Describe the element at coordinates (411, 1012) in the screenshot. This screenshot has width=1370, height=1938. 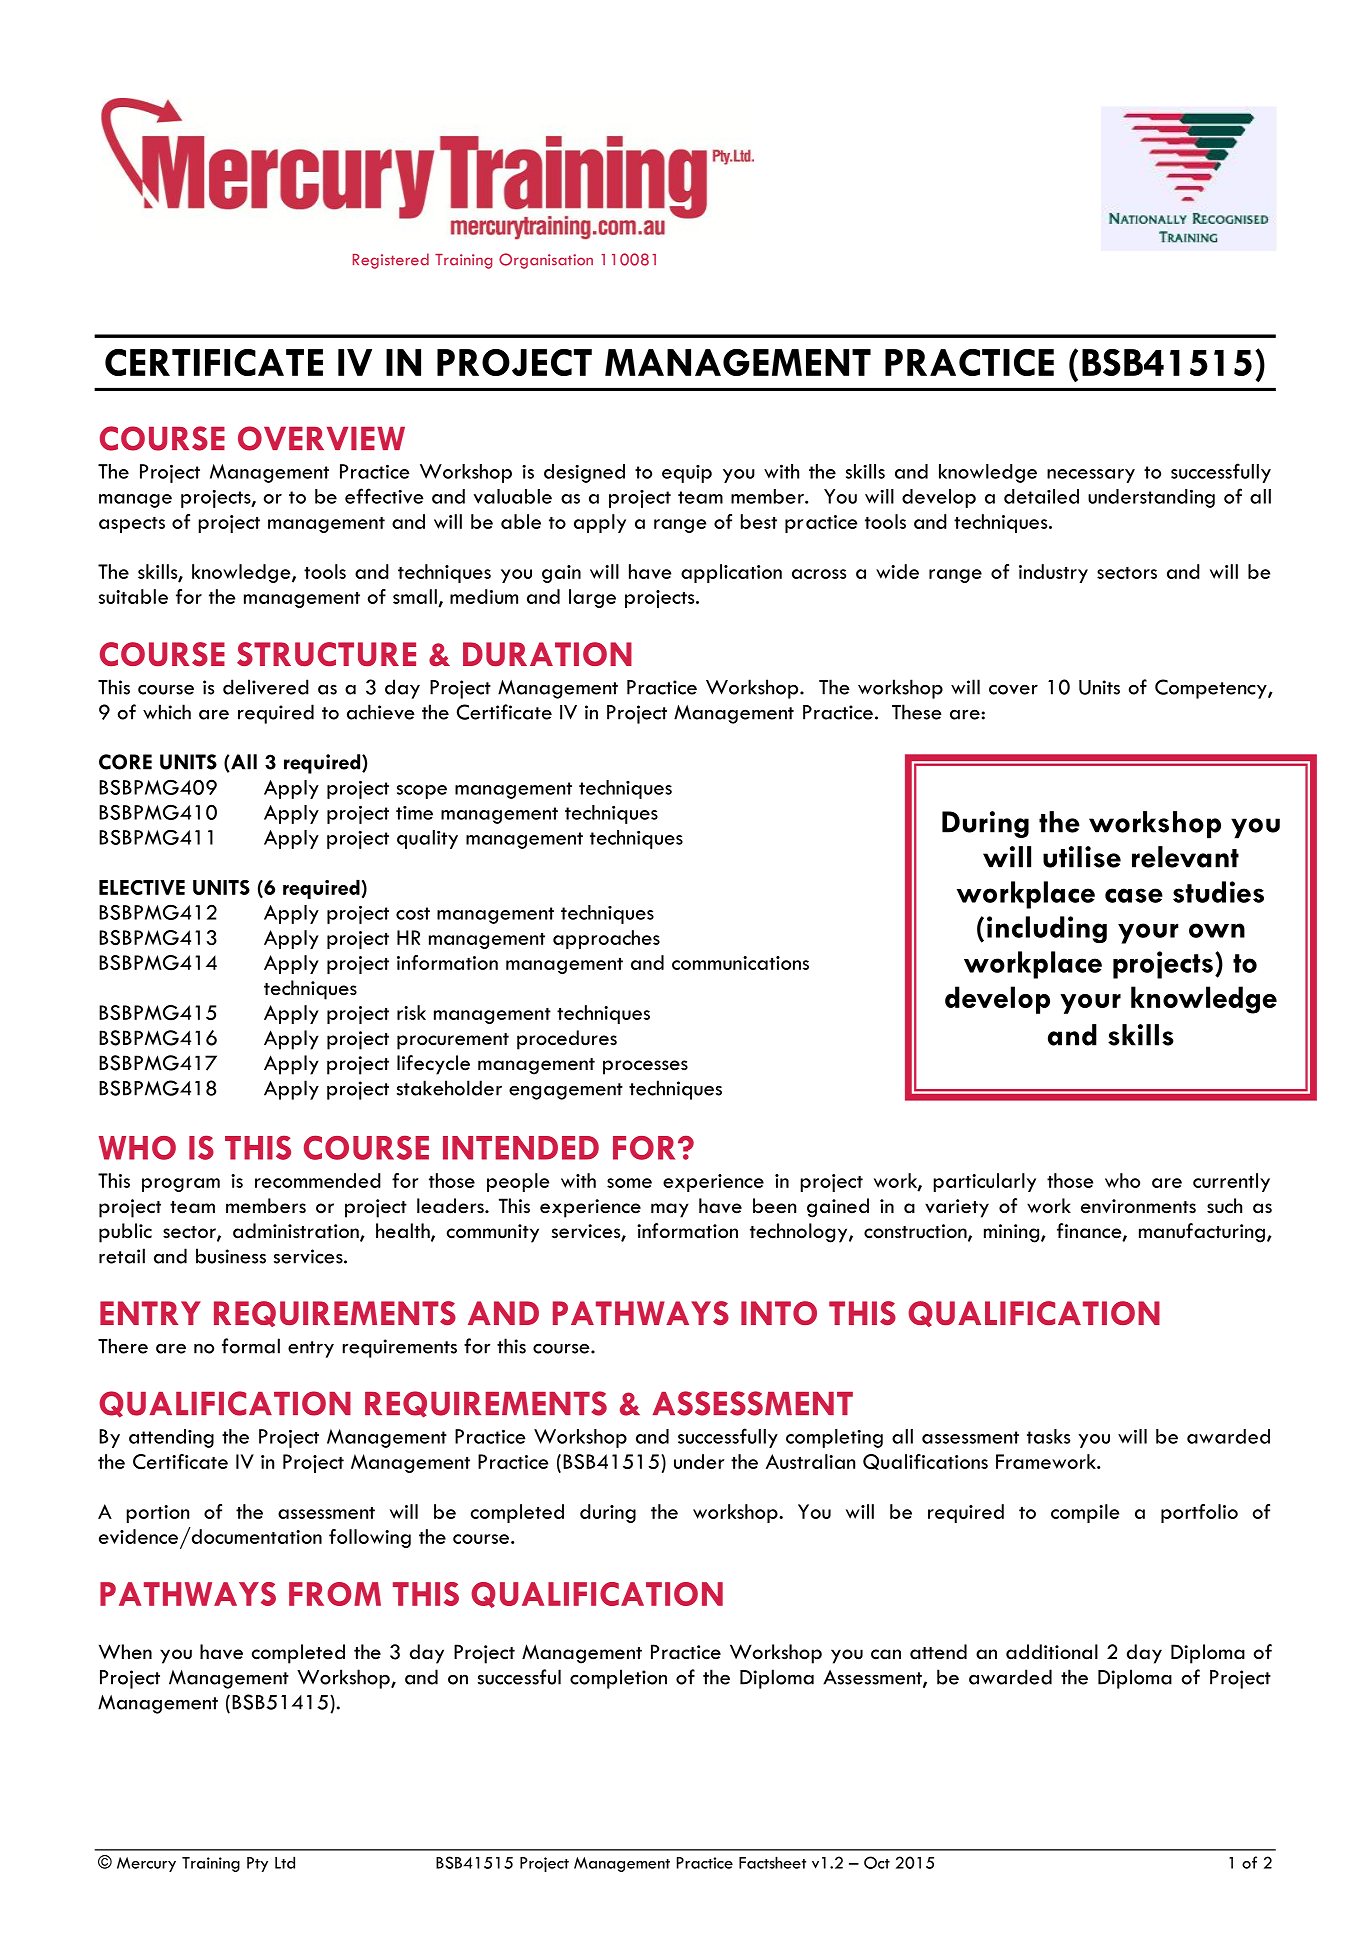
I see `risk` at that location.
